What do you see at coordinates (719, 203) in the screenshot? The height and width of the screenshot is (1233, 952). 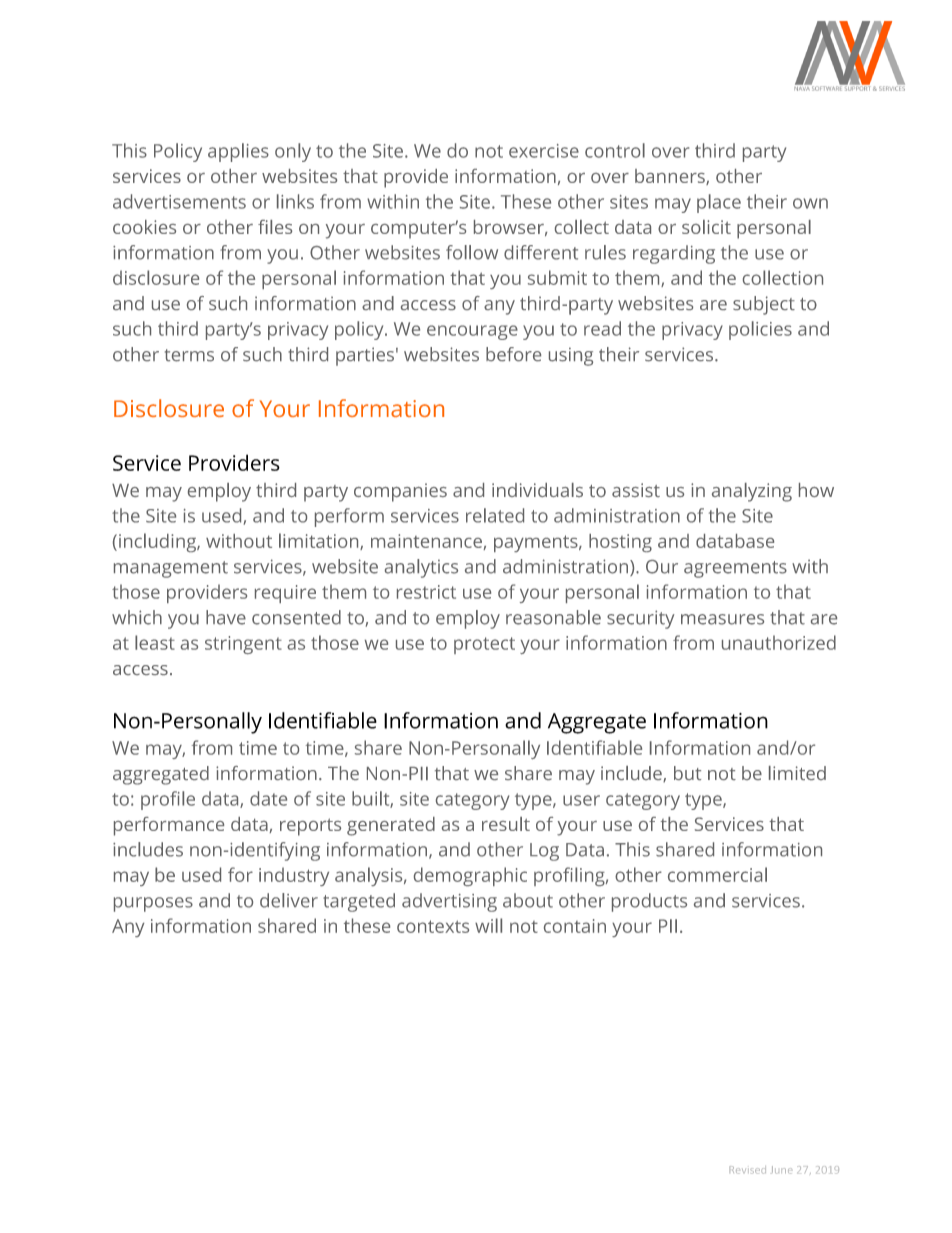 I see `place` at bounding box center [719, 203].
